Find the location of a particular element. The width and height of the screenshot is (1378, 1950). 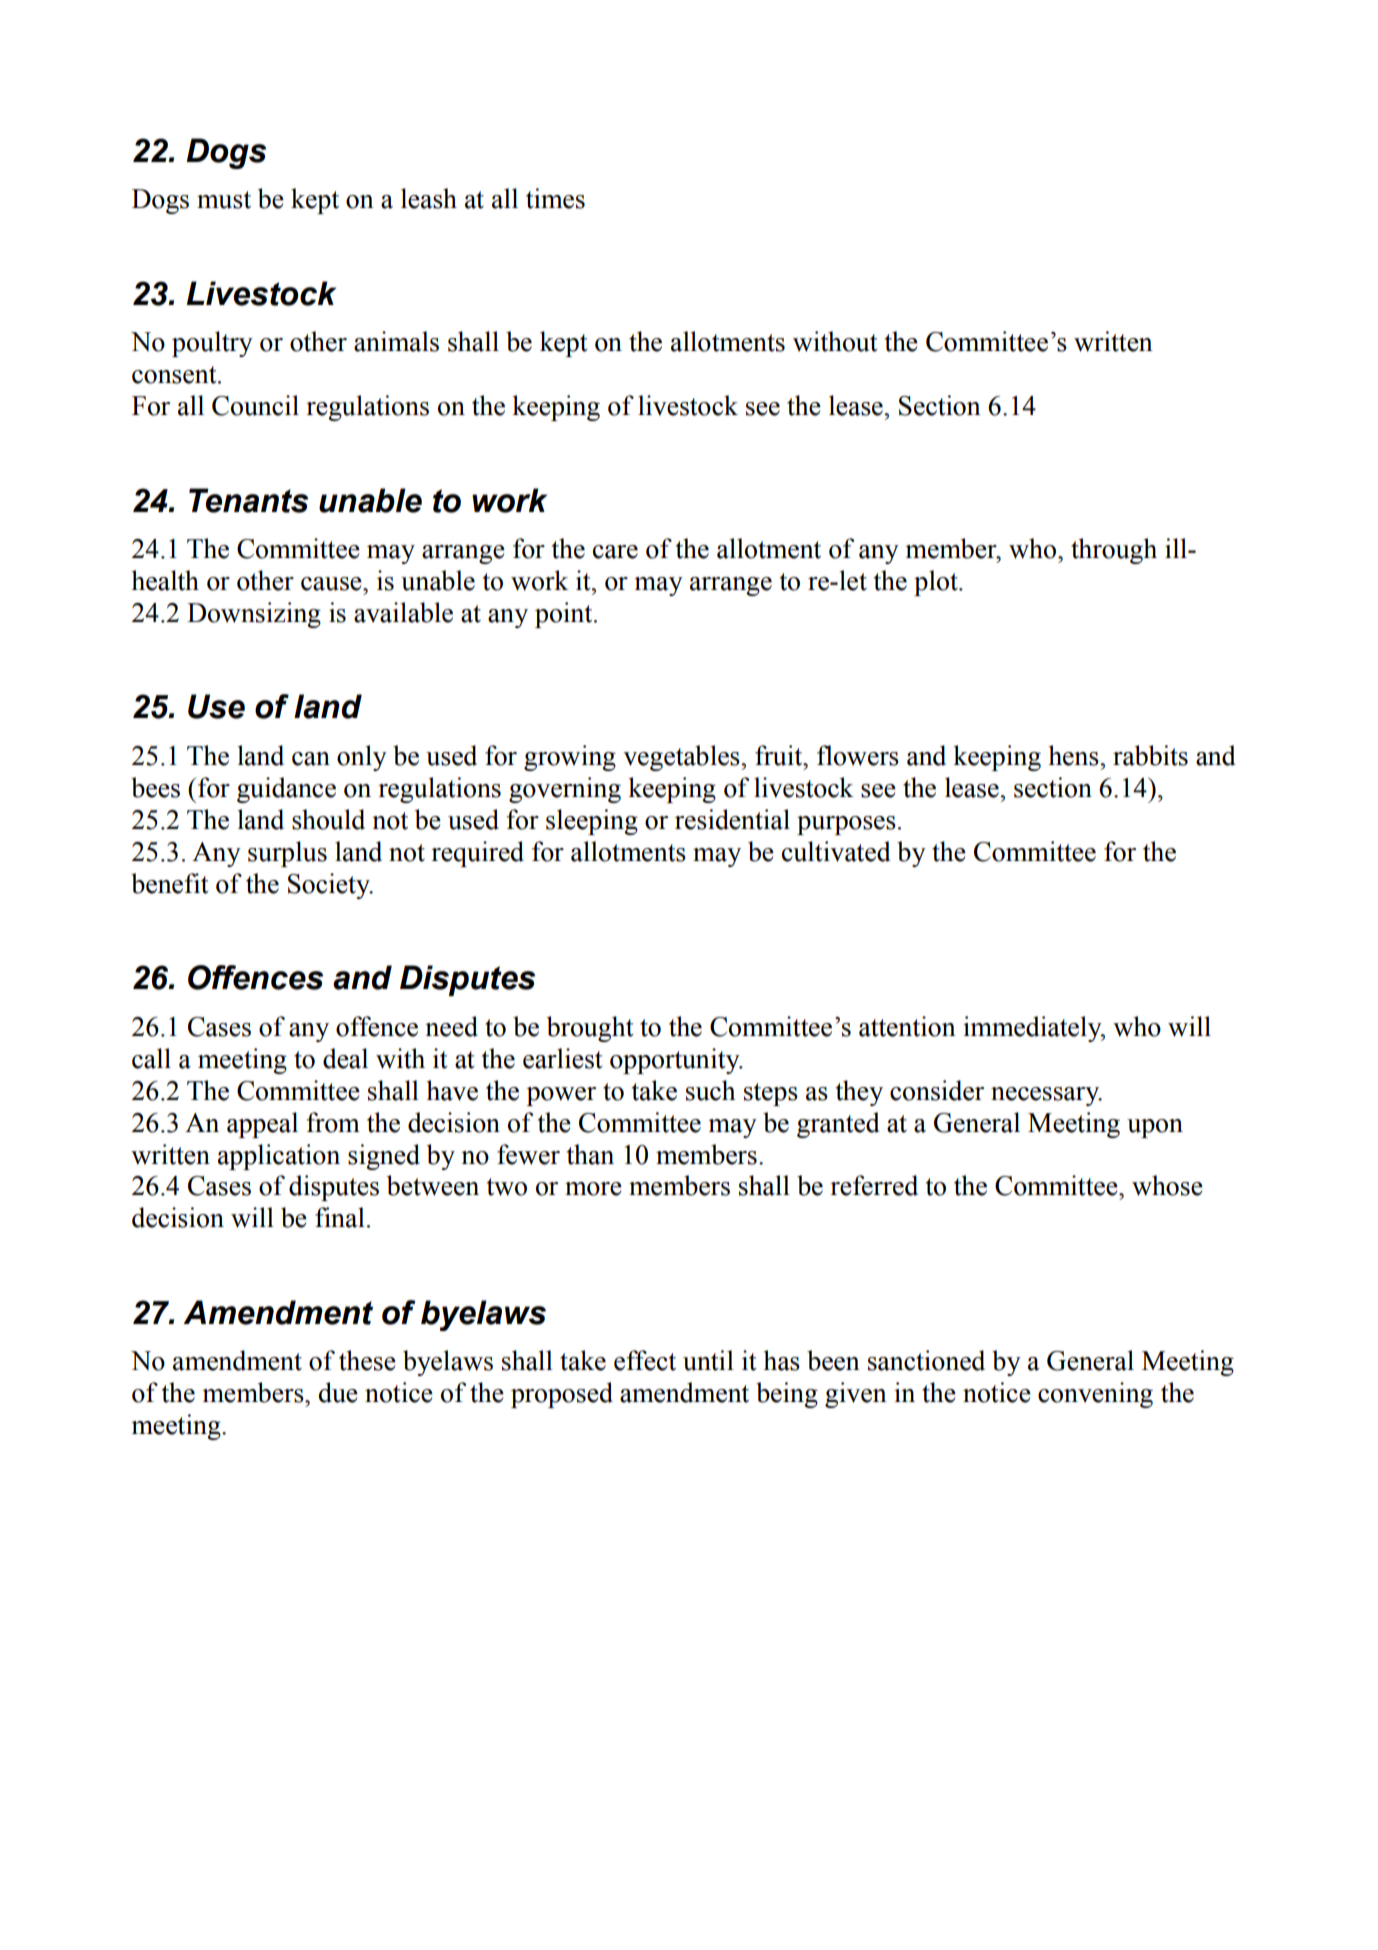

plot is located at coordinates (937, 583).
